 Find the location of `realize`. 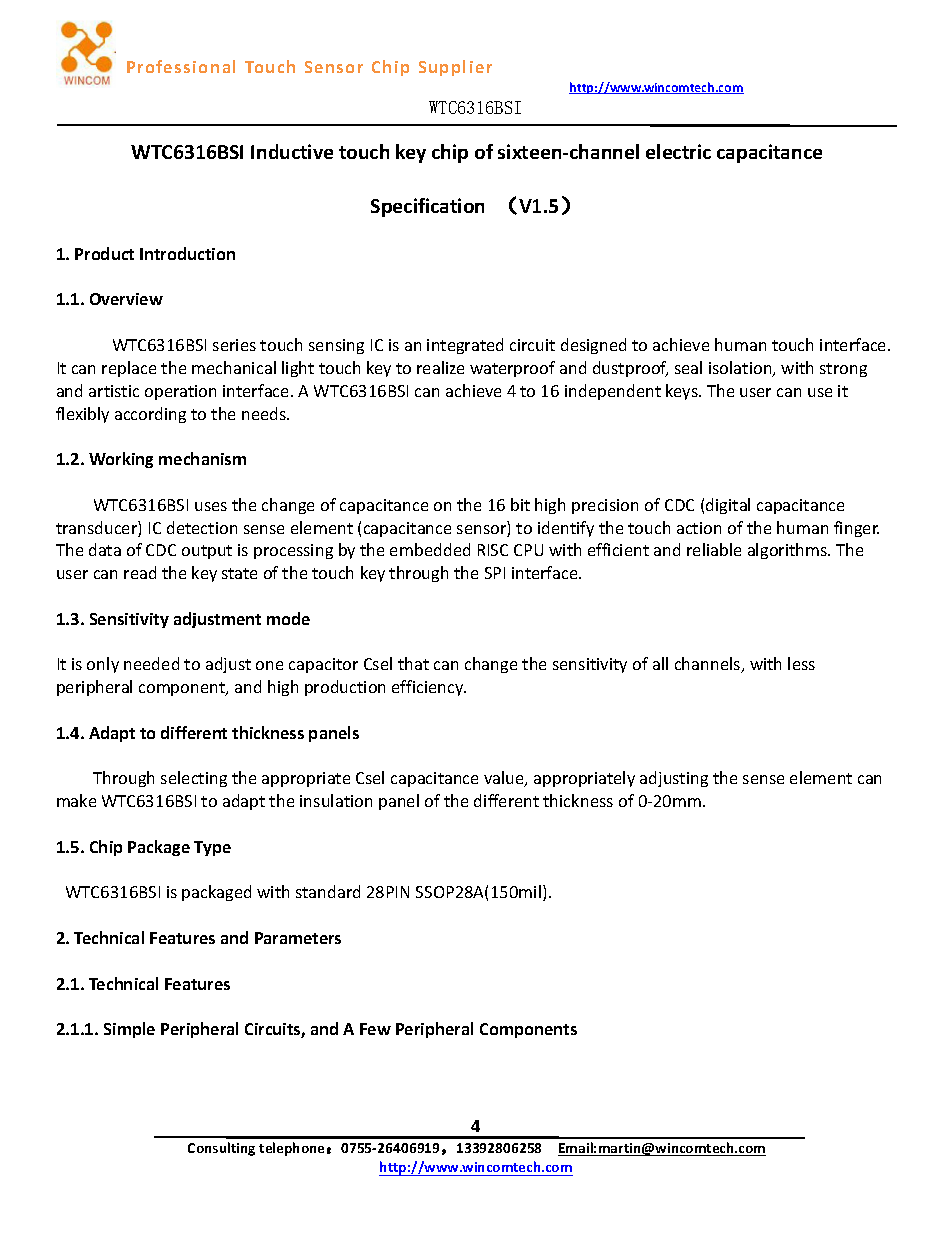

realize is located at coordinates (440, 367).
